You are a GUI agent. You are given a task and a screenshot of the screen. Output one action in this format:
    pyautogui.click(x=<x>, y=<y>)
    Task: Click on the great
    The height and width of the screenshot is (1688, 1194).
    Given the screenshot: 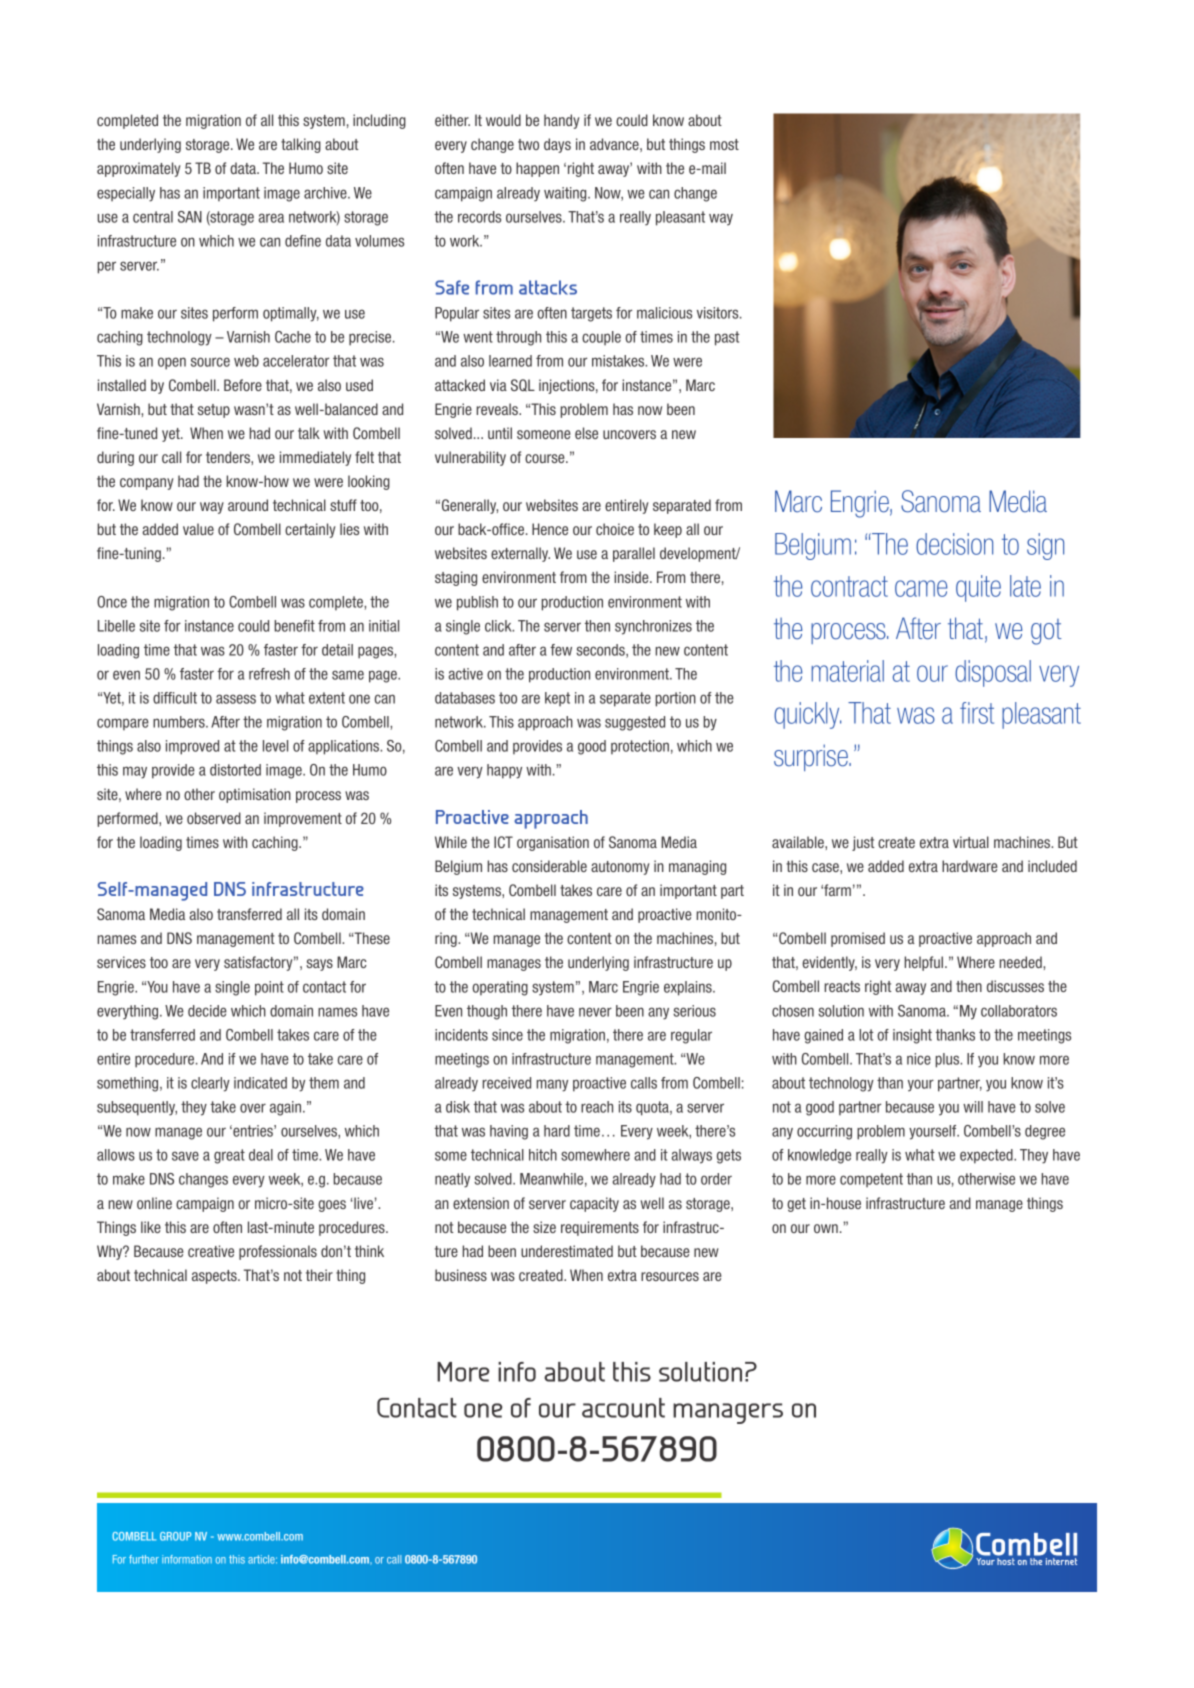 What is the action you would take?
    pyautogui.click(x=229, y=1156)
